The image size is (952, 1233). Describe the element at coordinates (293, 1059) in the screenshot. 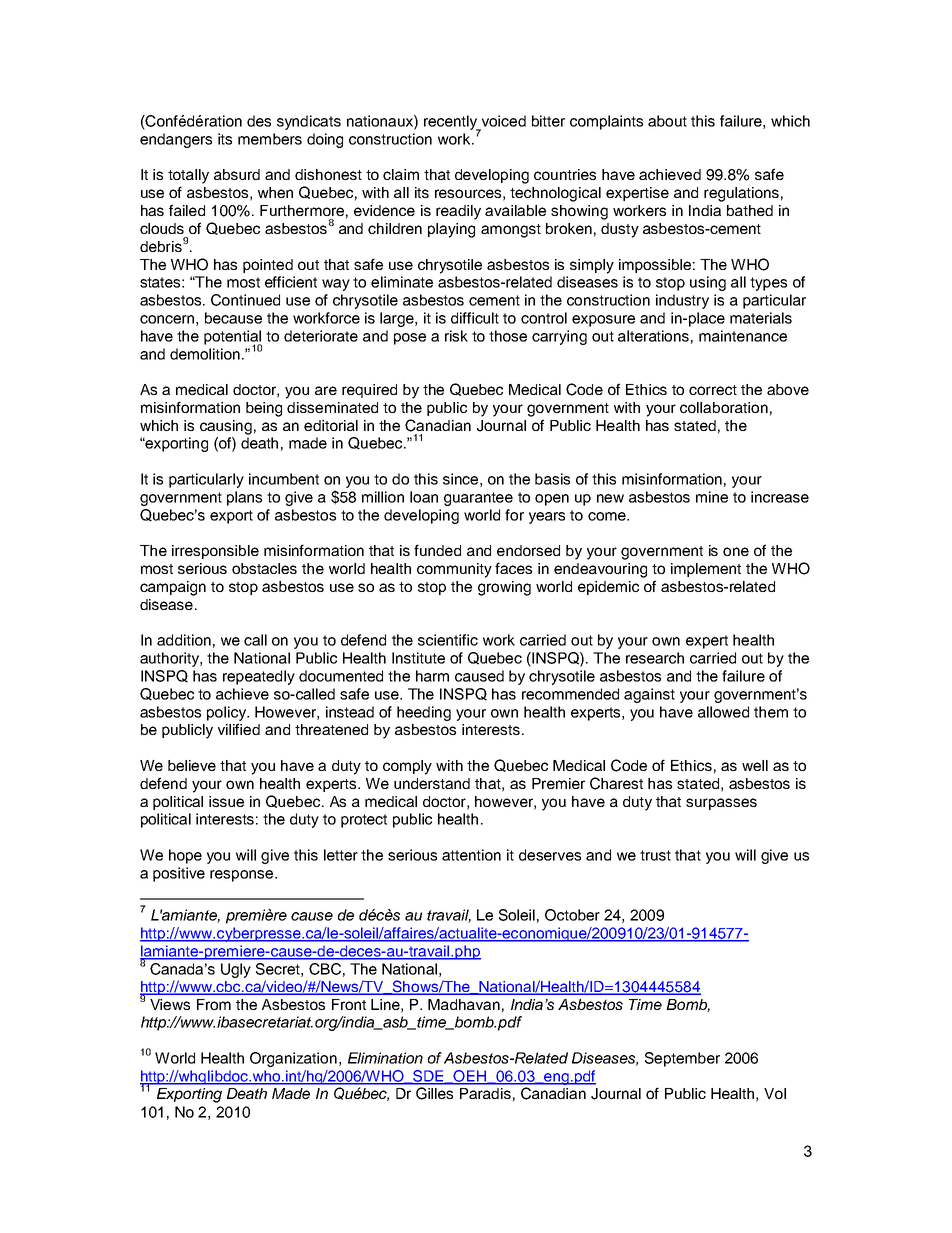

I see `Organization` at that location.
